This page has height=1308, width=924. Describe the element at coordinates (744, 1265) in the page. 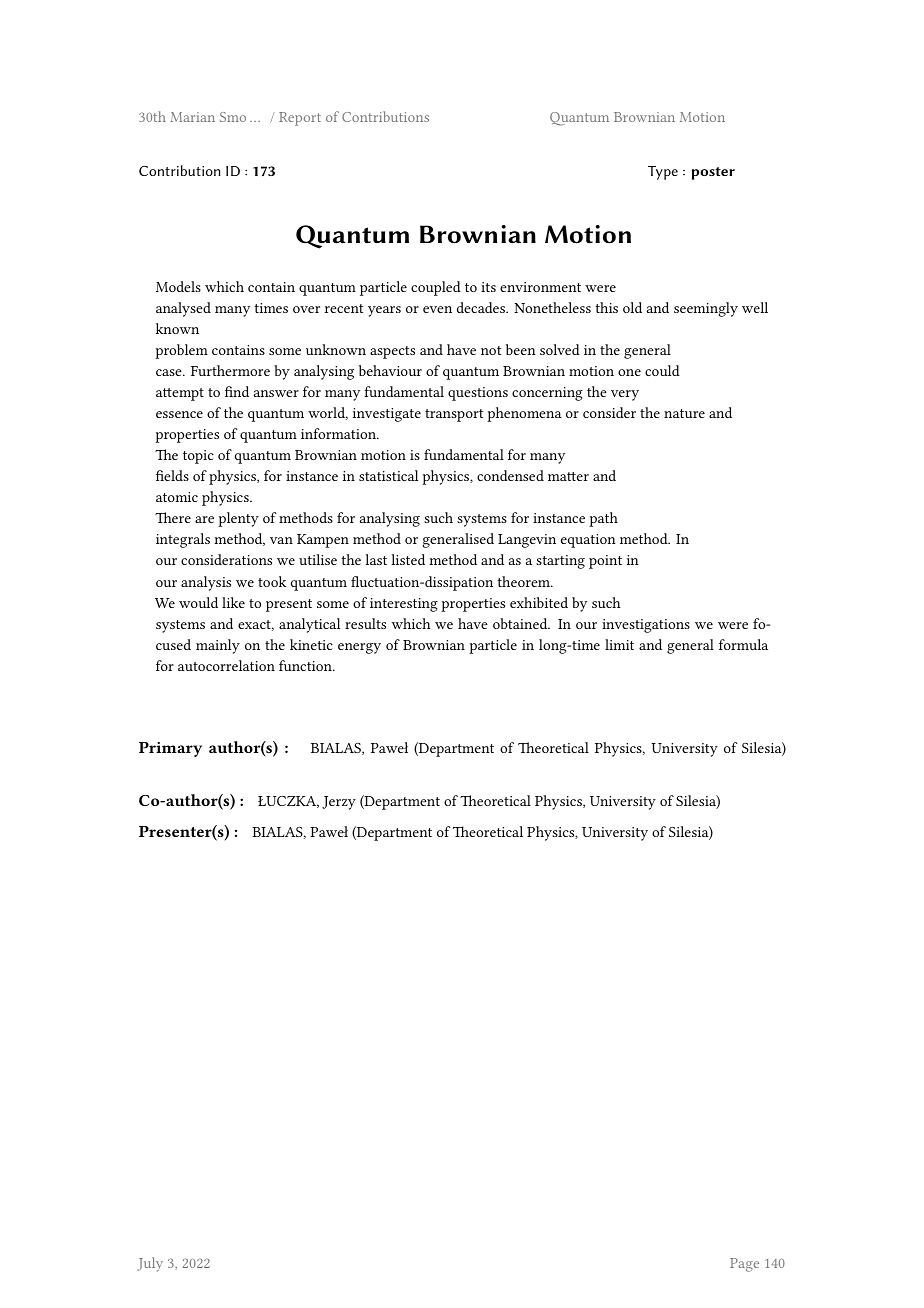

I see `Page` at that location.
